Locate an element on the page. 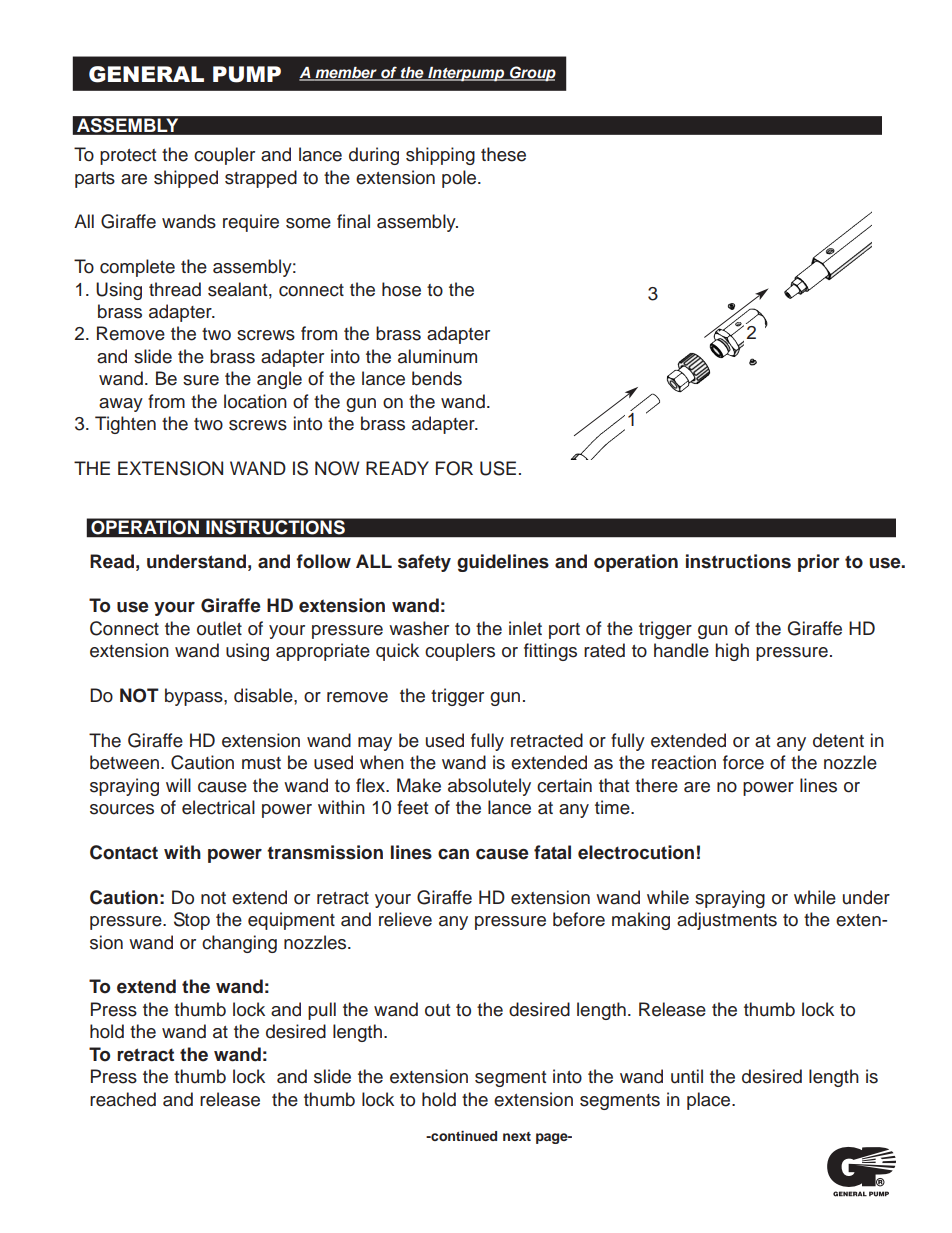 The image size is (952, 1233). GENERAL is located at coordinates (146, 74).
